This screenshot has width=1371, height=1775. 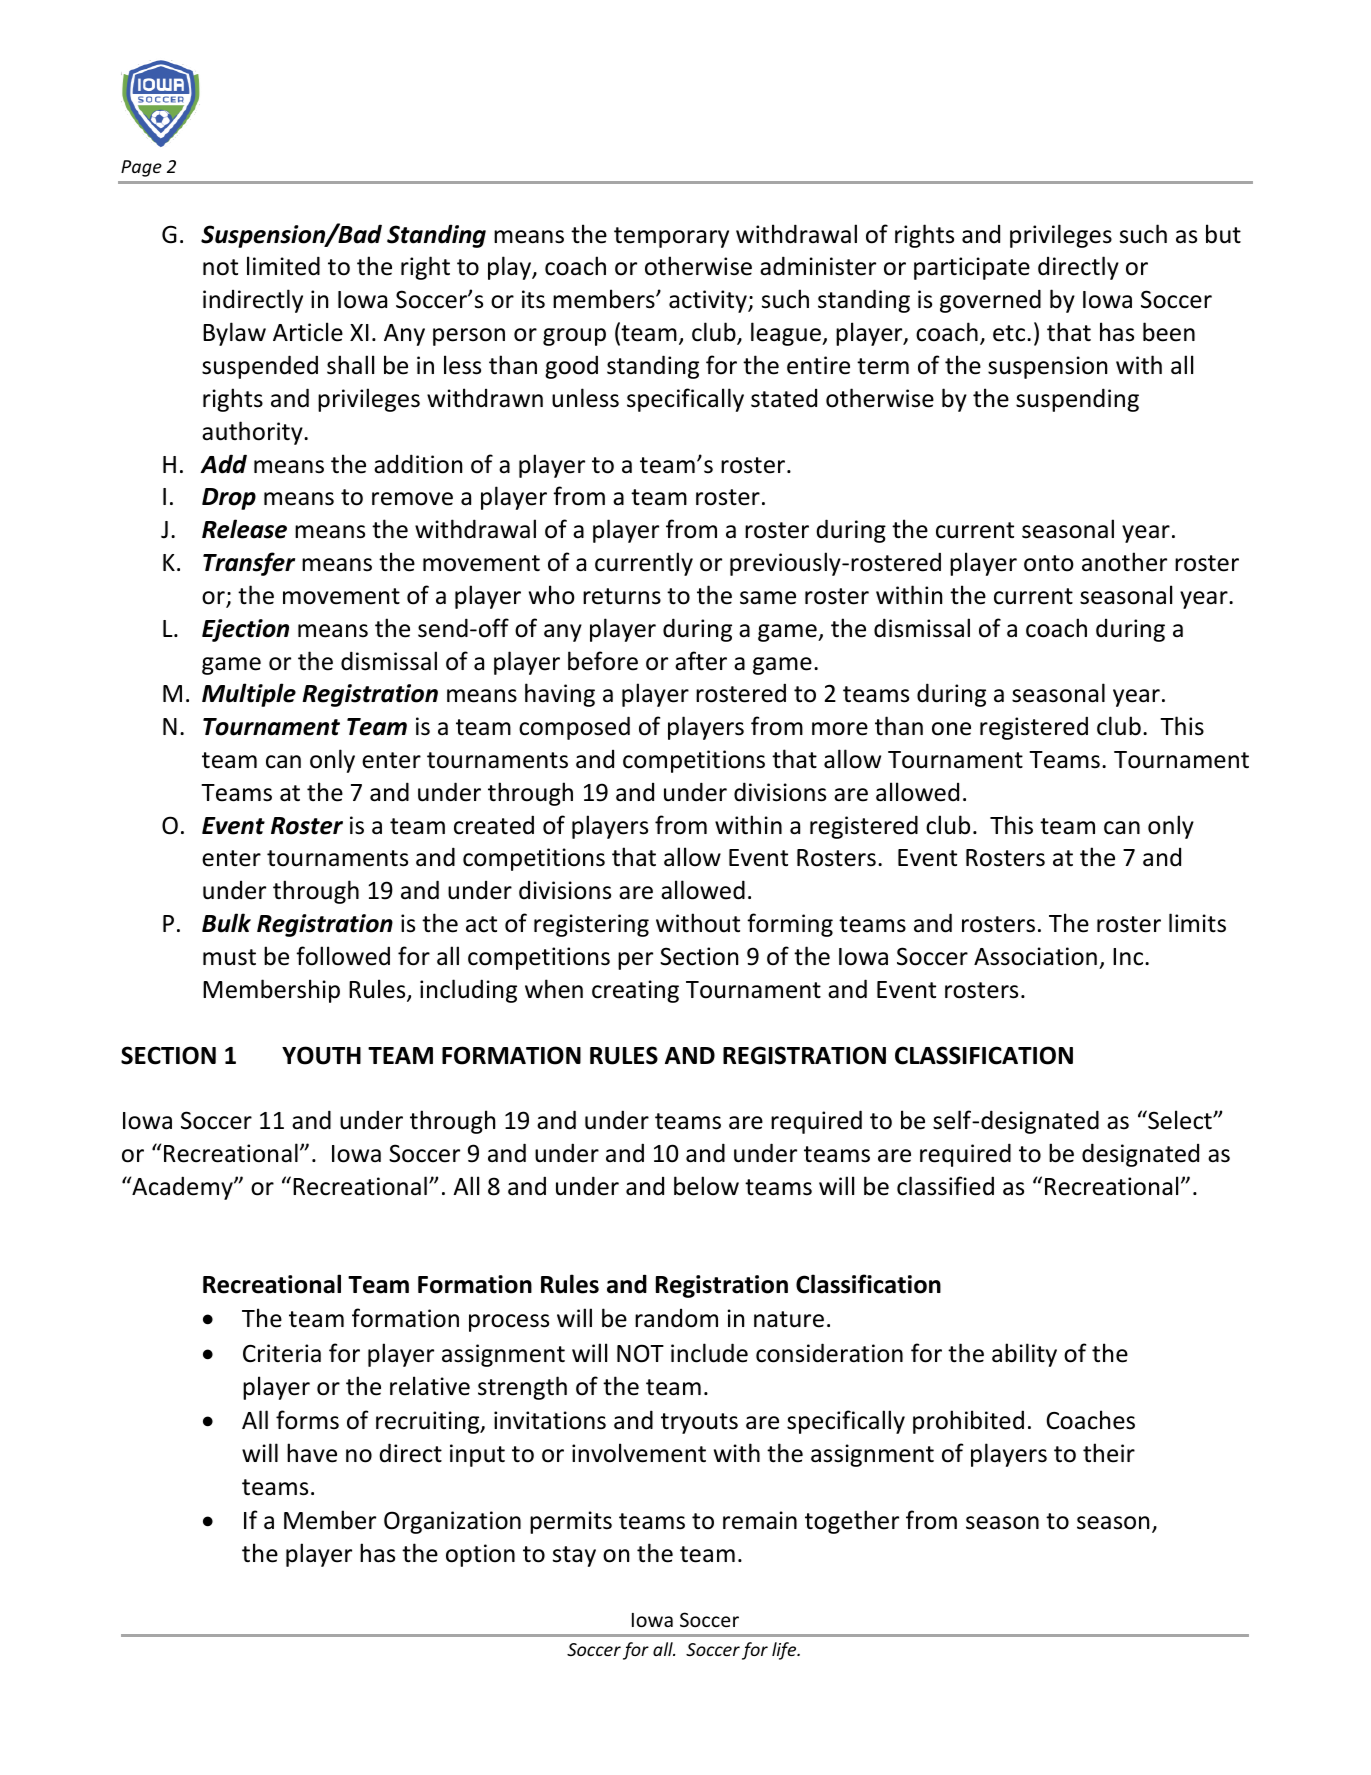 I want to click on life, so click(x=785, y=1651).
